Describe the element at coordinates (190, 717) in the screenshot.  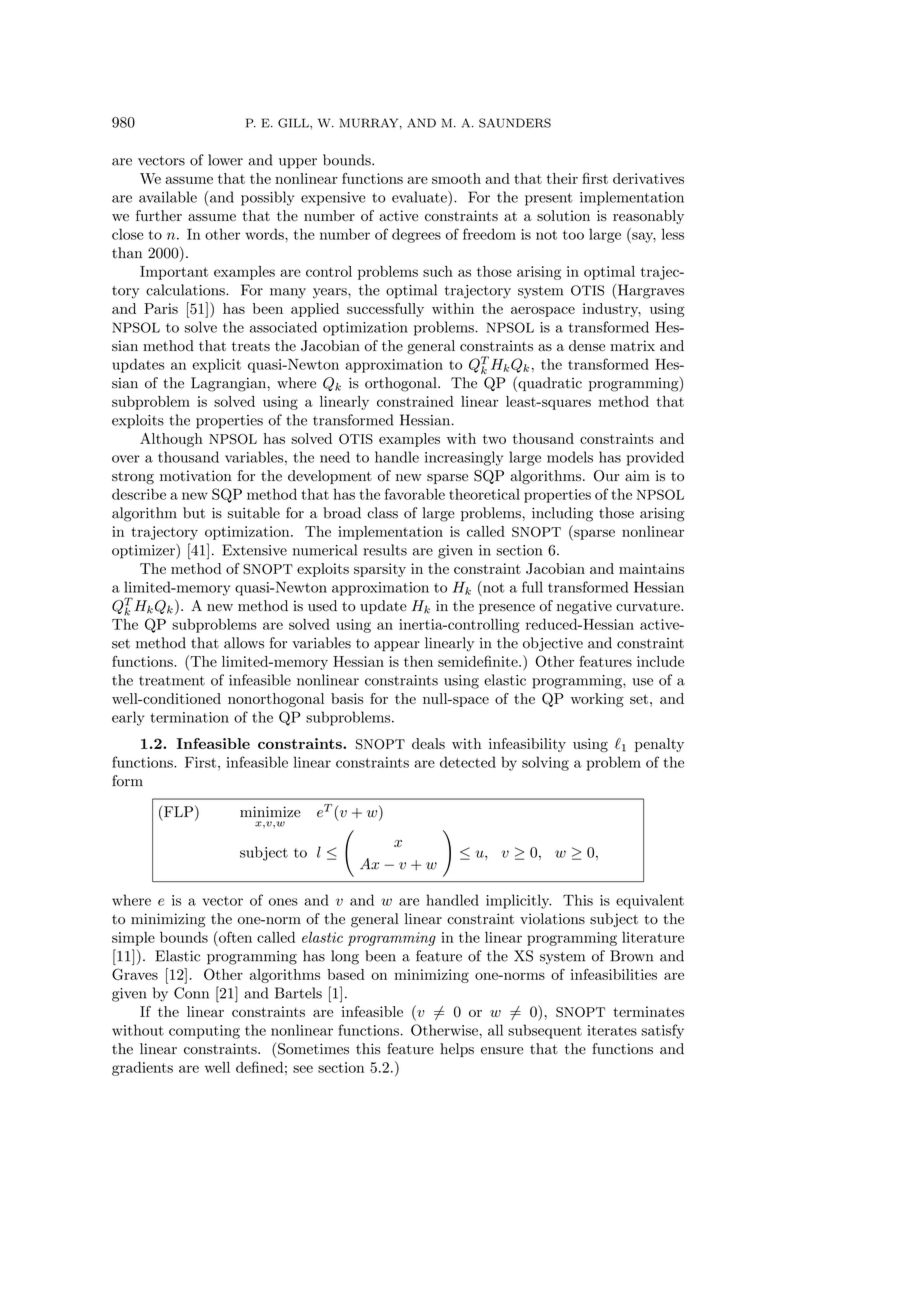
I see `termination` at that location.
